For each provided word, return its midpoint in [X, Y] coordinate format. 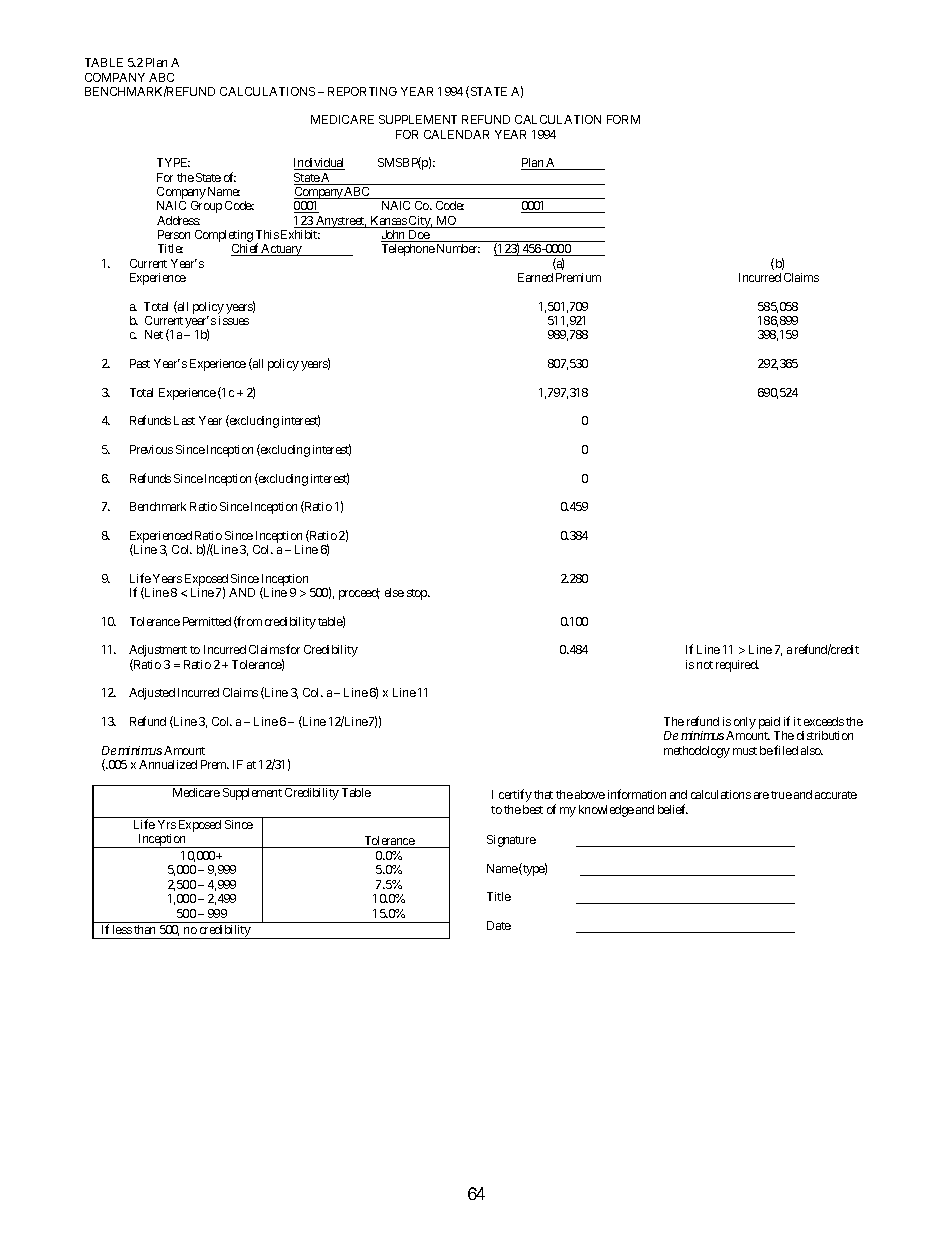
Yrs [167, 824]
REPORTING [362, 91]
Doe [418, 236]
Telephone [408, 250]
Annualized [168, 764]
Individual [319, 164]
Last [184, 420]
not [705, 665]
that [543, 794]
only [745, 723]
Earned [535, 277]
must [745, 751]
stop [418, 594]
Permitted [207, 621]
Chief [246, 249]
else [394, 592]
